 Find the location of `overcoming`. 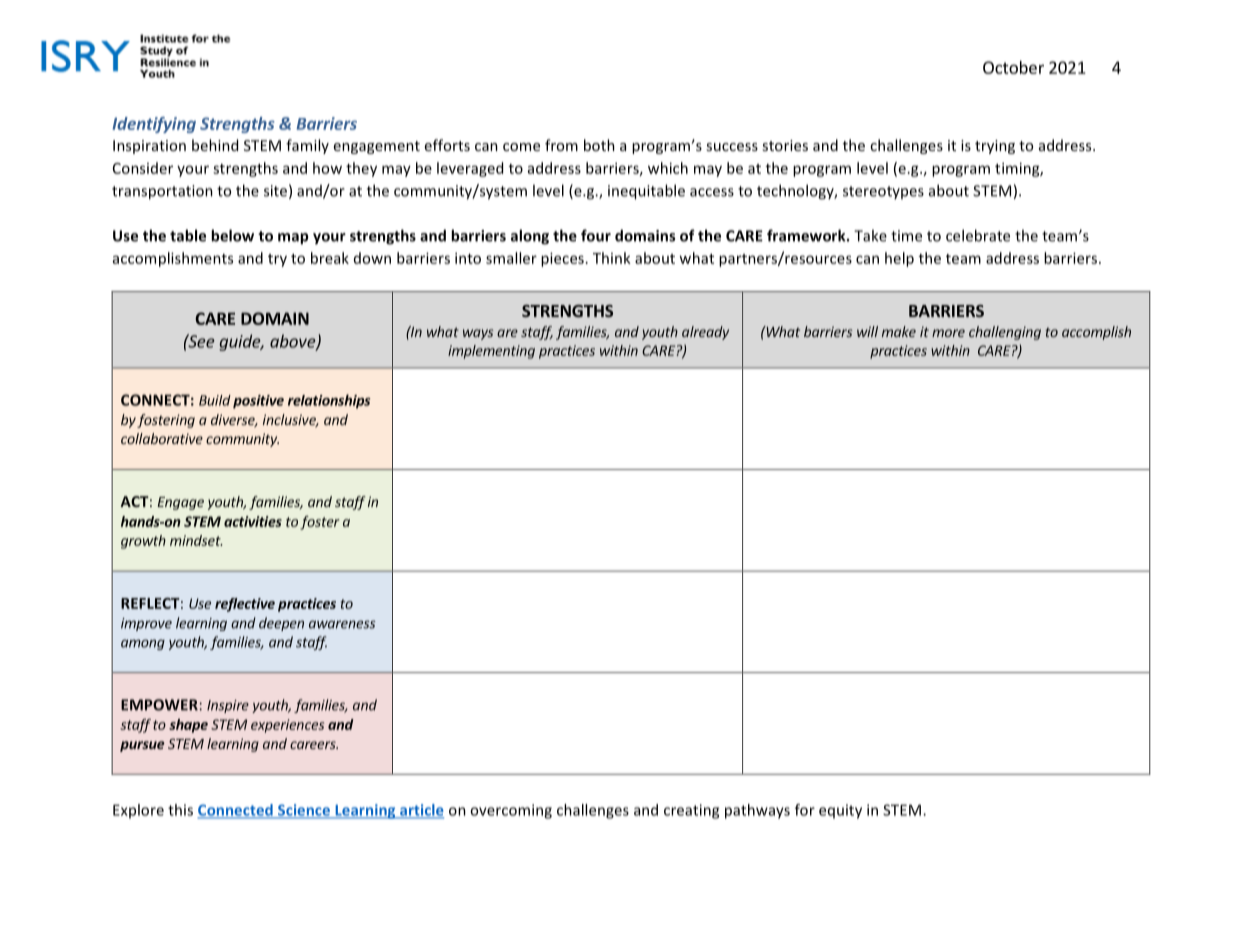

overcoming is located at coordinates (511, 811).
